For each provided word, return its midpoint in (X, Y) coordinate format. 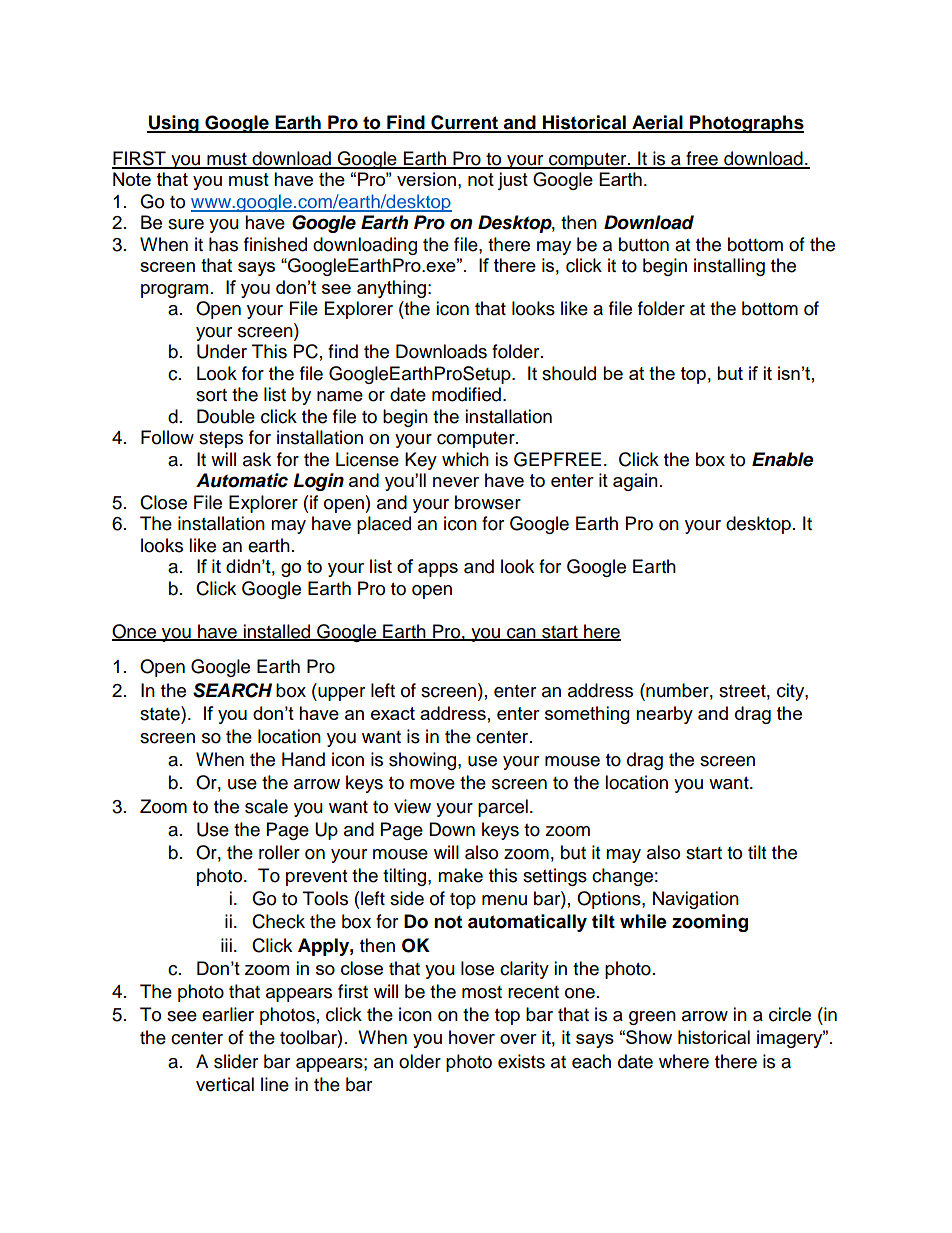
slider (236, 1061)
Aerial (657, 123)
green (652, 1018)
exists (521, 1061)
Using (174, 124)
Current (464, 123)
